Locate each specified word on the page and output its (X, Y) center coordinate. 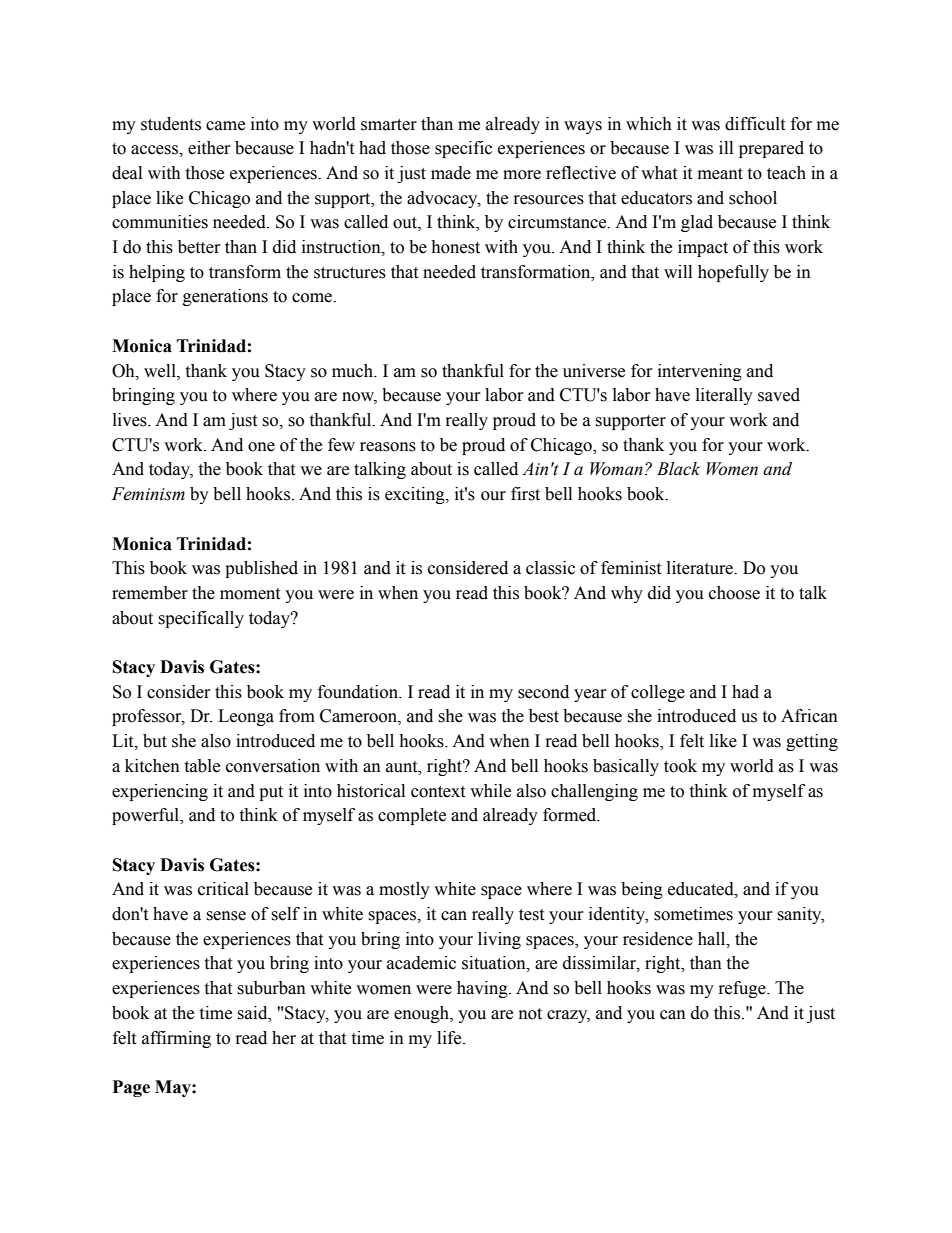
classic (550, 568)
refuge (743, 989)
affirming (176, 1039)
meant (720, 174)
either (209, 148)
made (451, 173)
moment (250, 594)
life (450, 1038)
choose (734, 593)
